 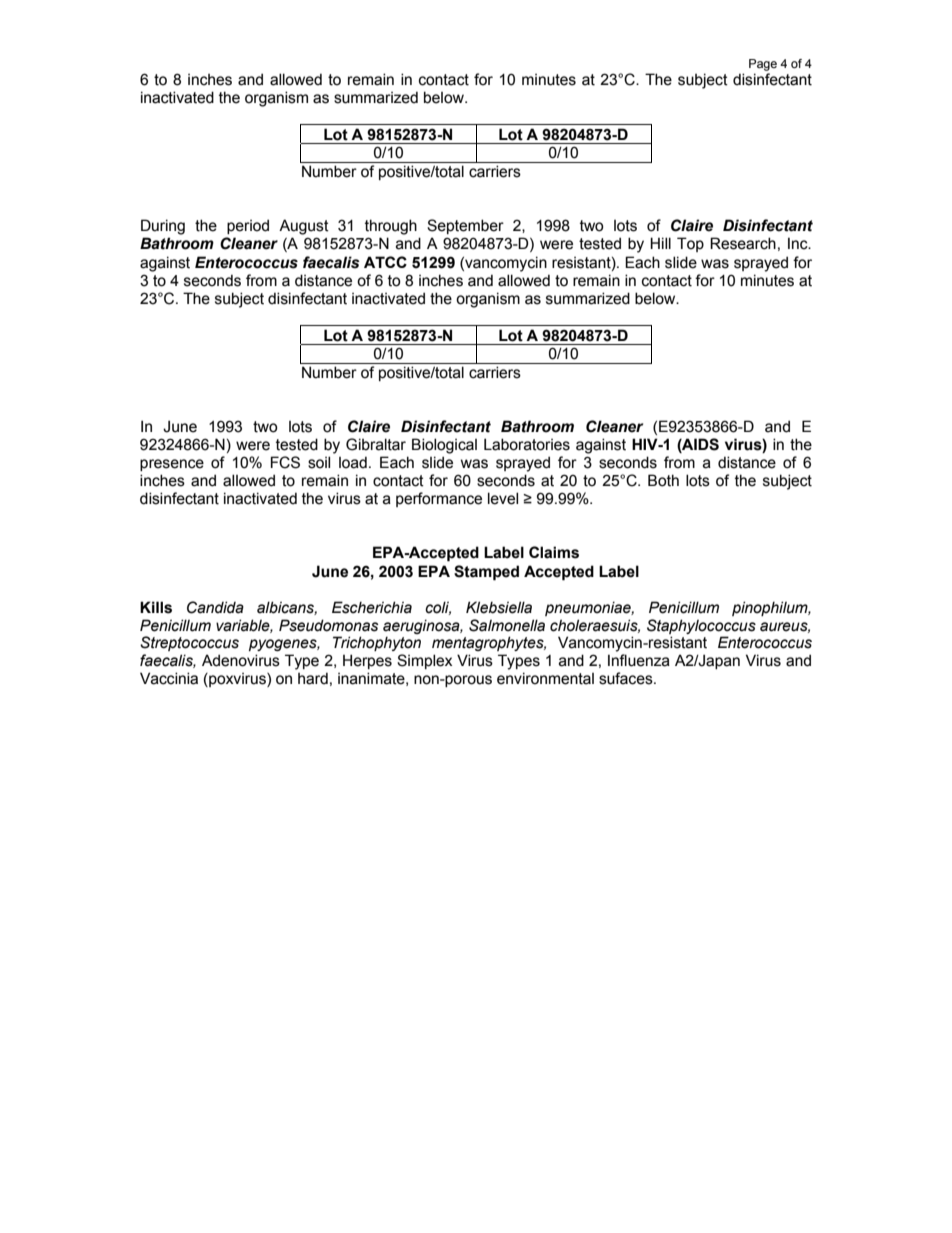 What do you see at coordinates (763, 65) in the document?
I see `Page` at bounding box center [763, 65].
